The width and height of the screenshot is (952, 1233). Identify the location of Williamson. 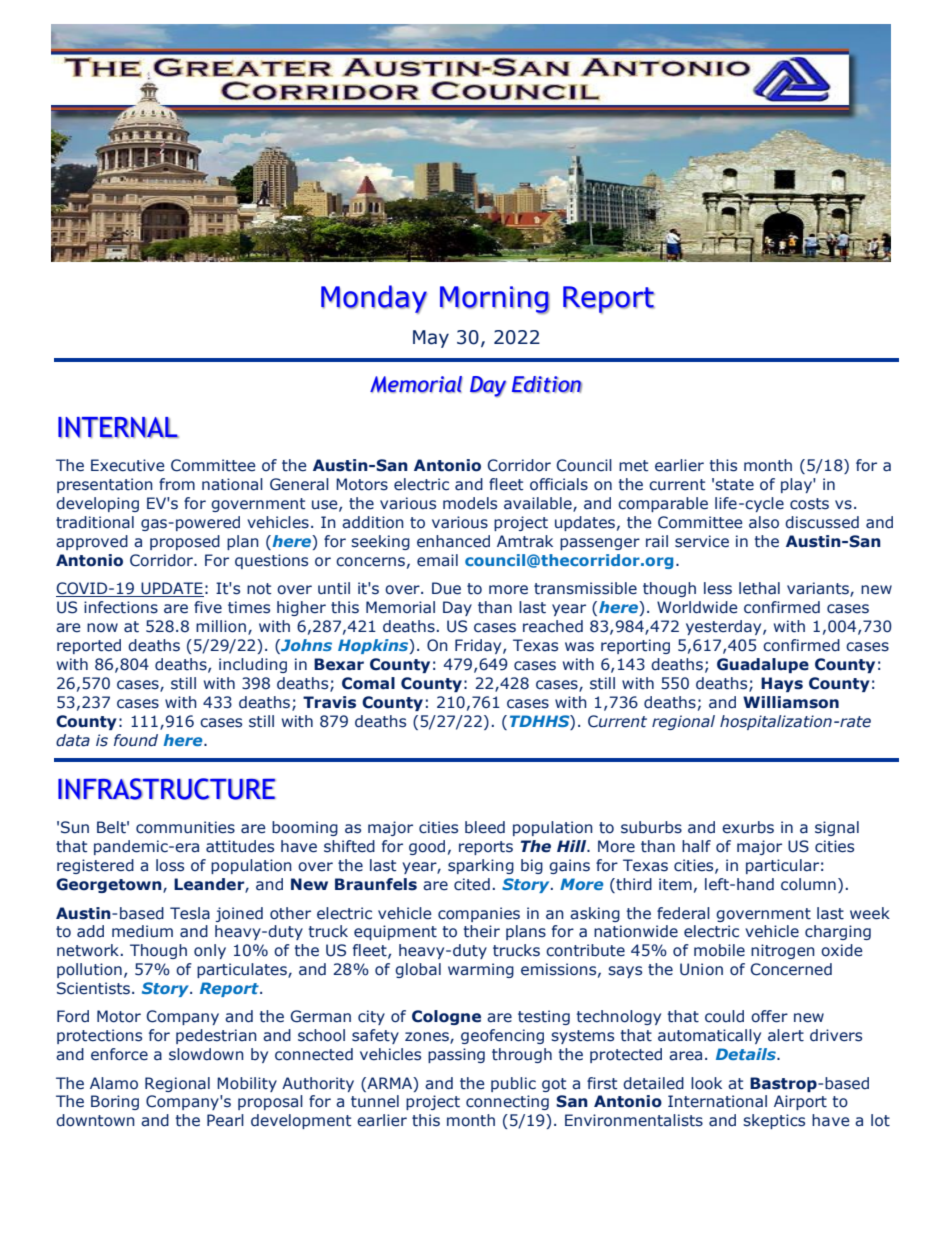
(791, 702).
